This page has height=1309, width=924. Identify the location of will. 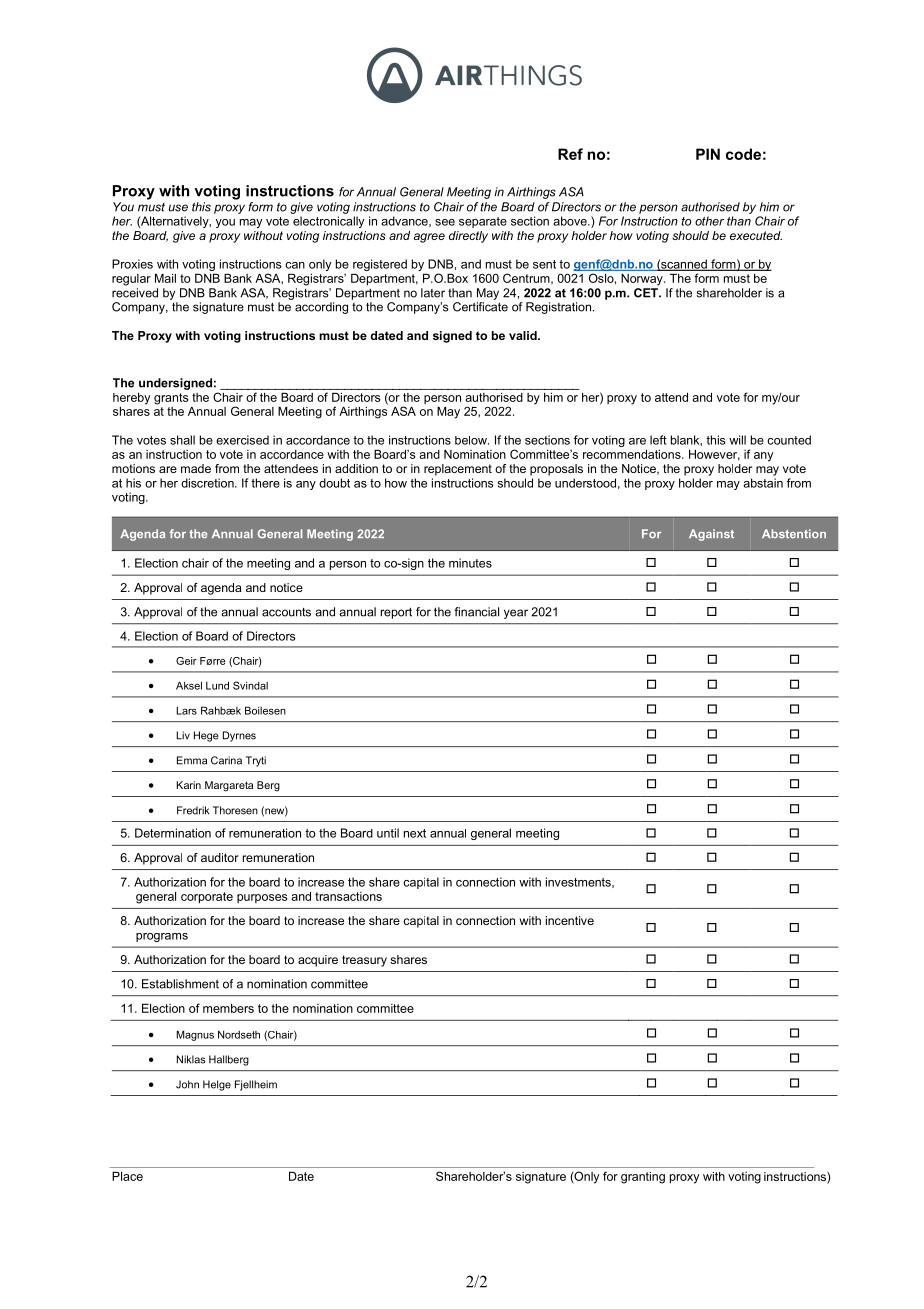
(737, 440).
